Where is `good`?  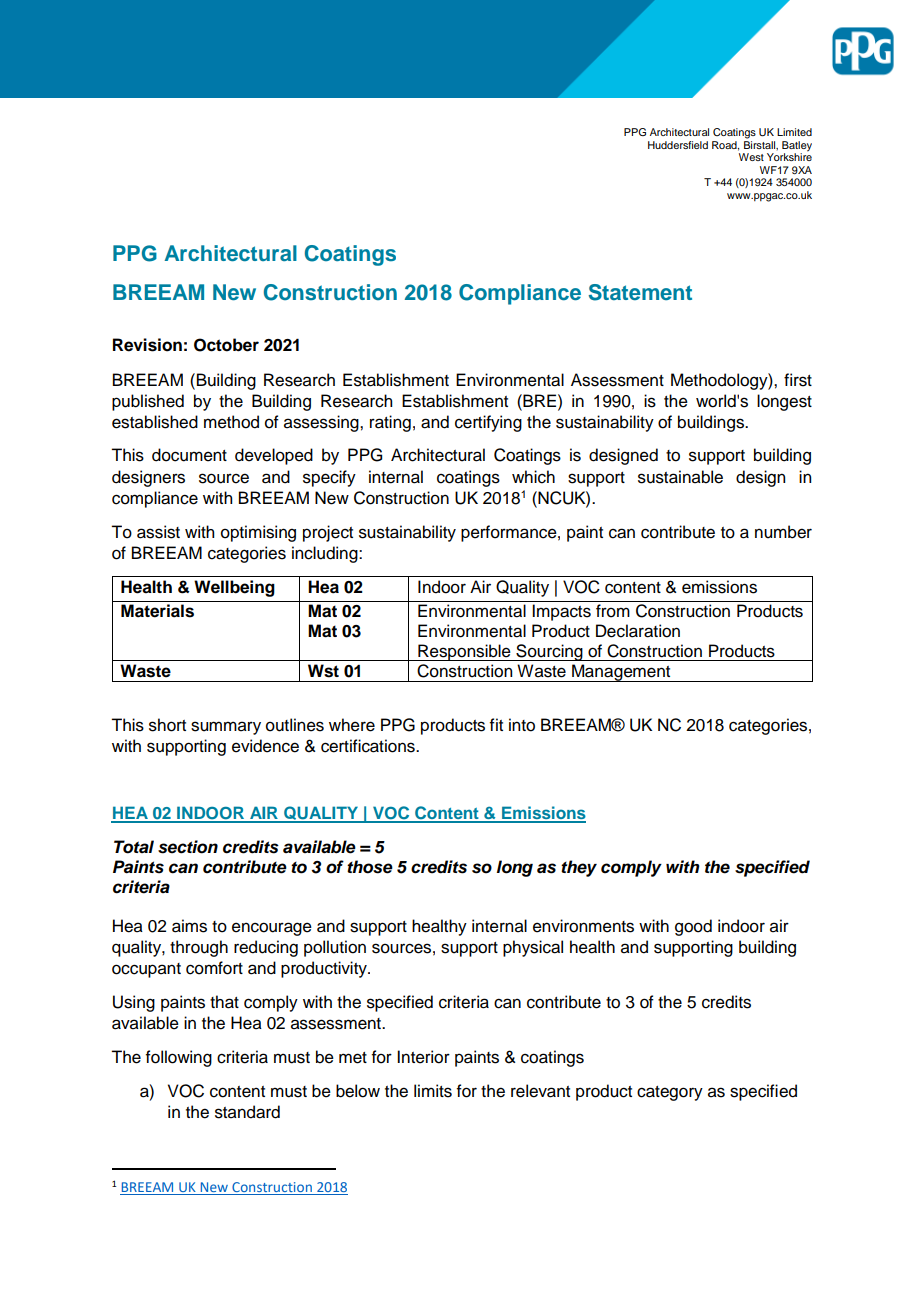 good is located at coordinates (693, 927).
